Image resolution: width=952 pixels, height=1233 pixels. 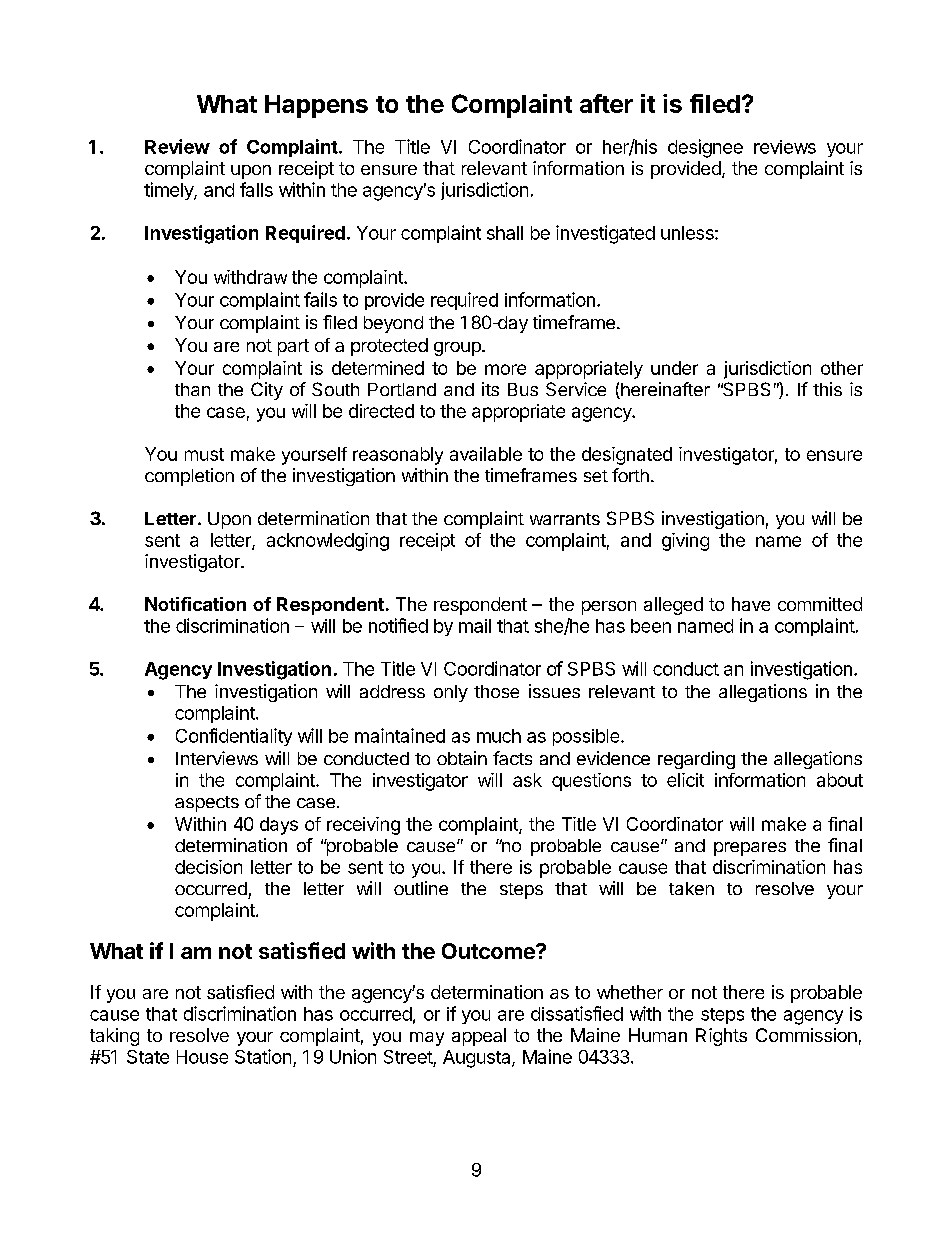 I want to click on available, so click(x=486, y=454).
